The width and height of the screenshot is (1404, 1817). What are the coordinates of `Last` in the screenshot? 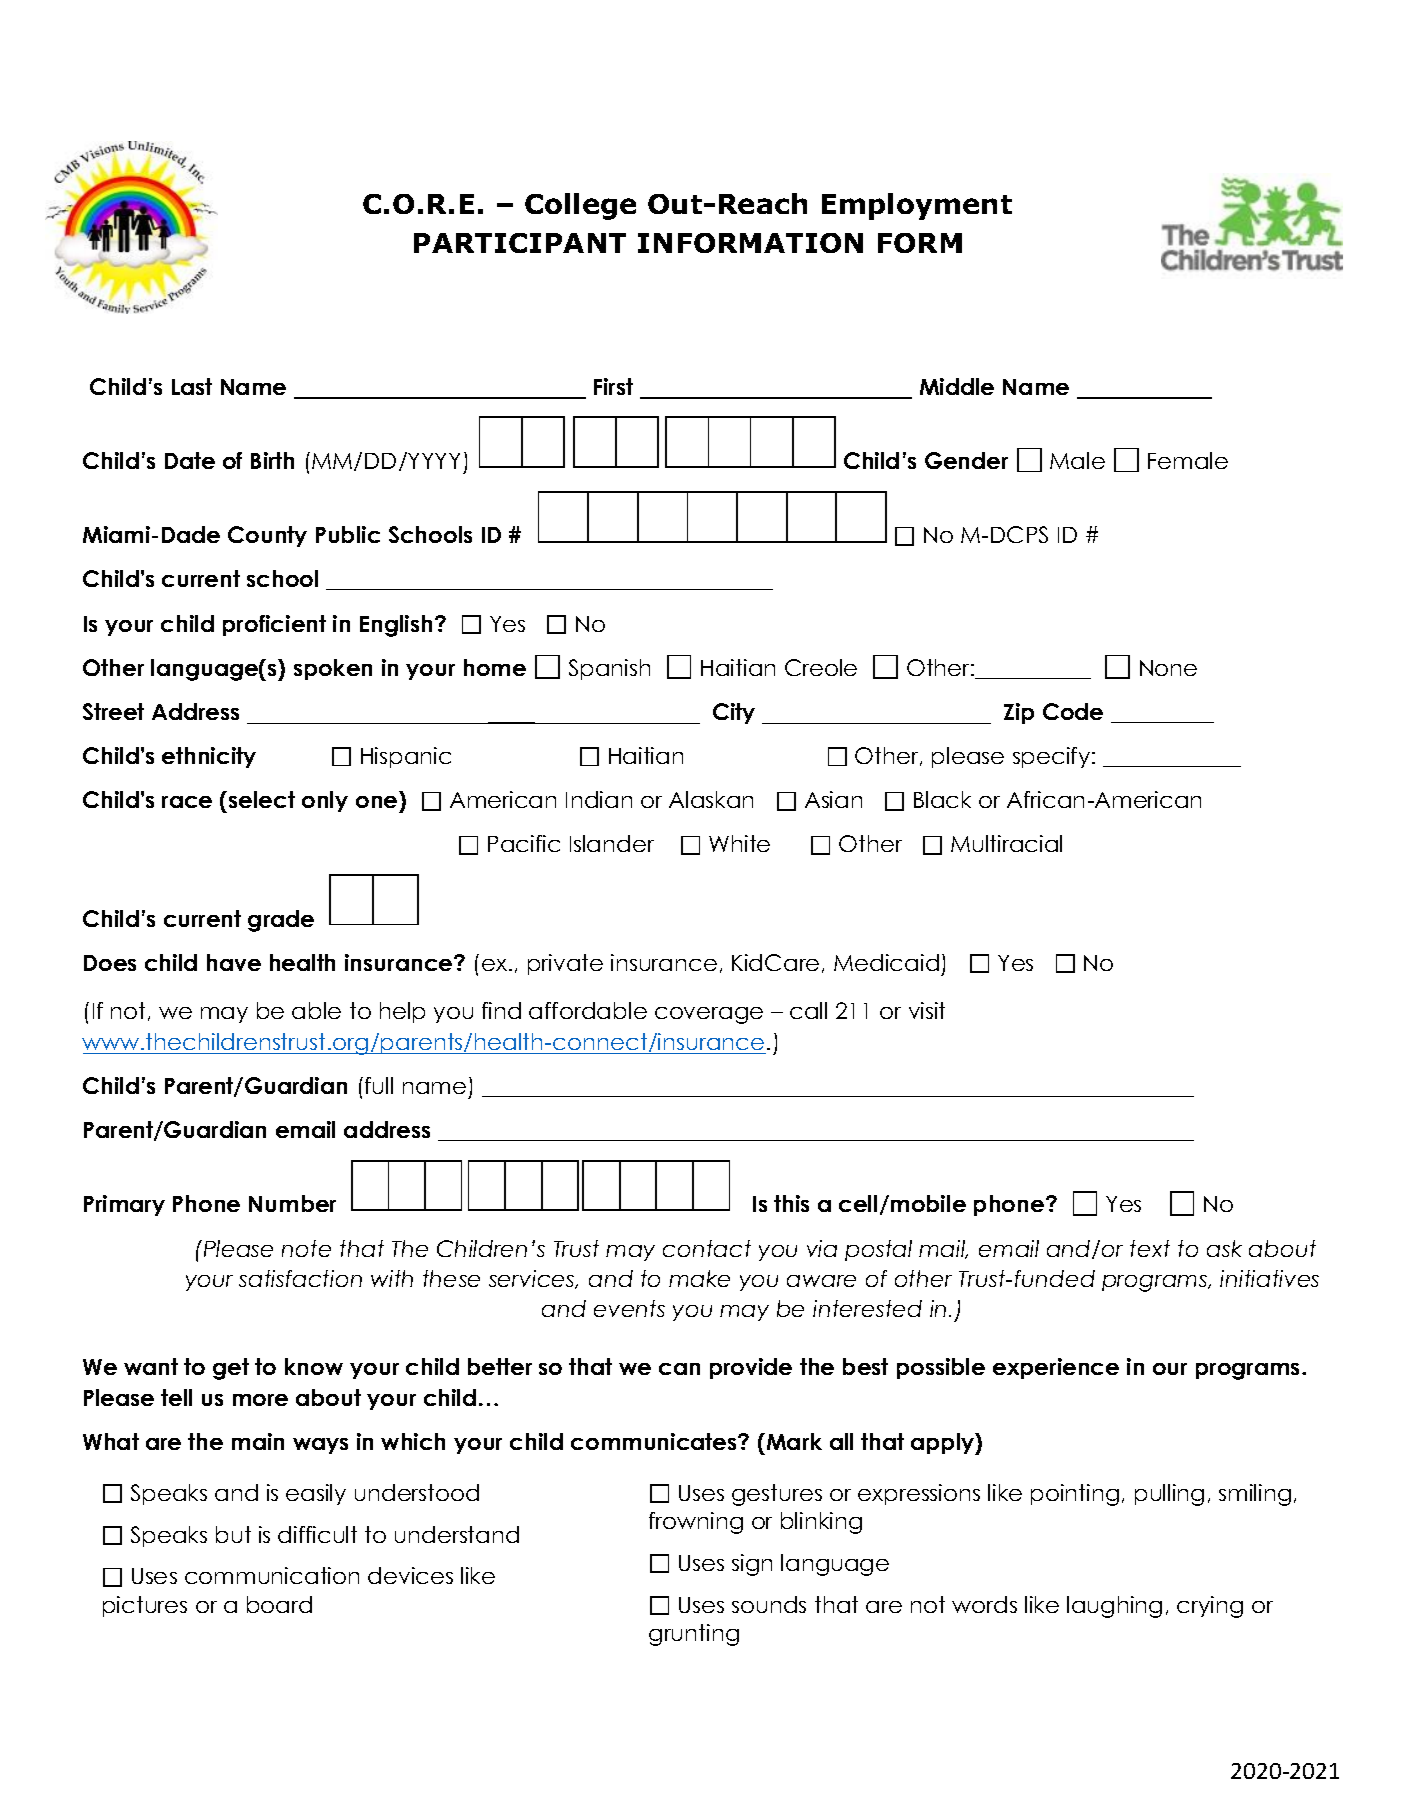 It's located at (192, 386).
